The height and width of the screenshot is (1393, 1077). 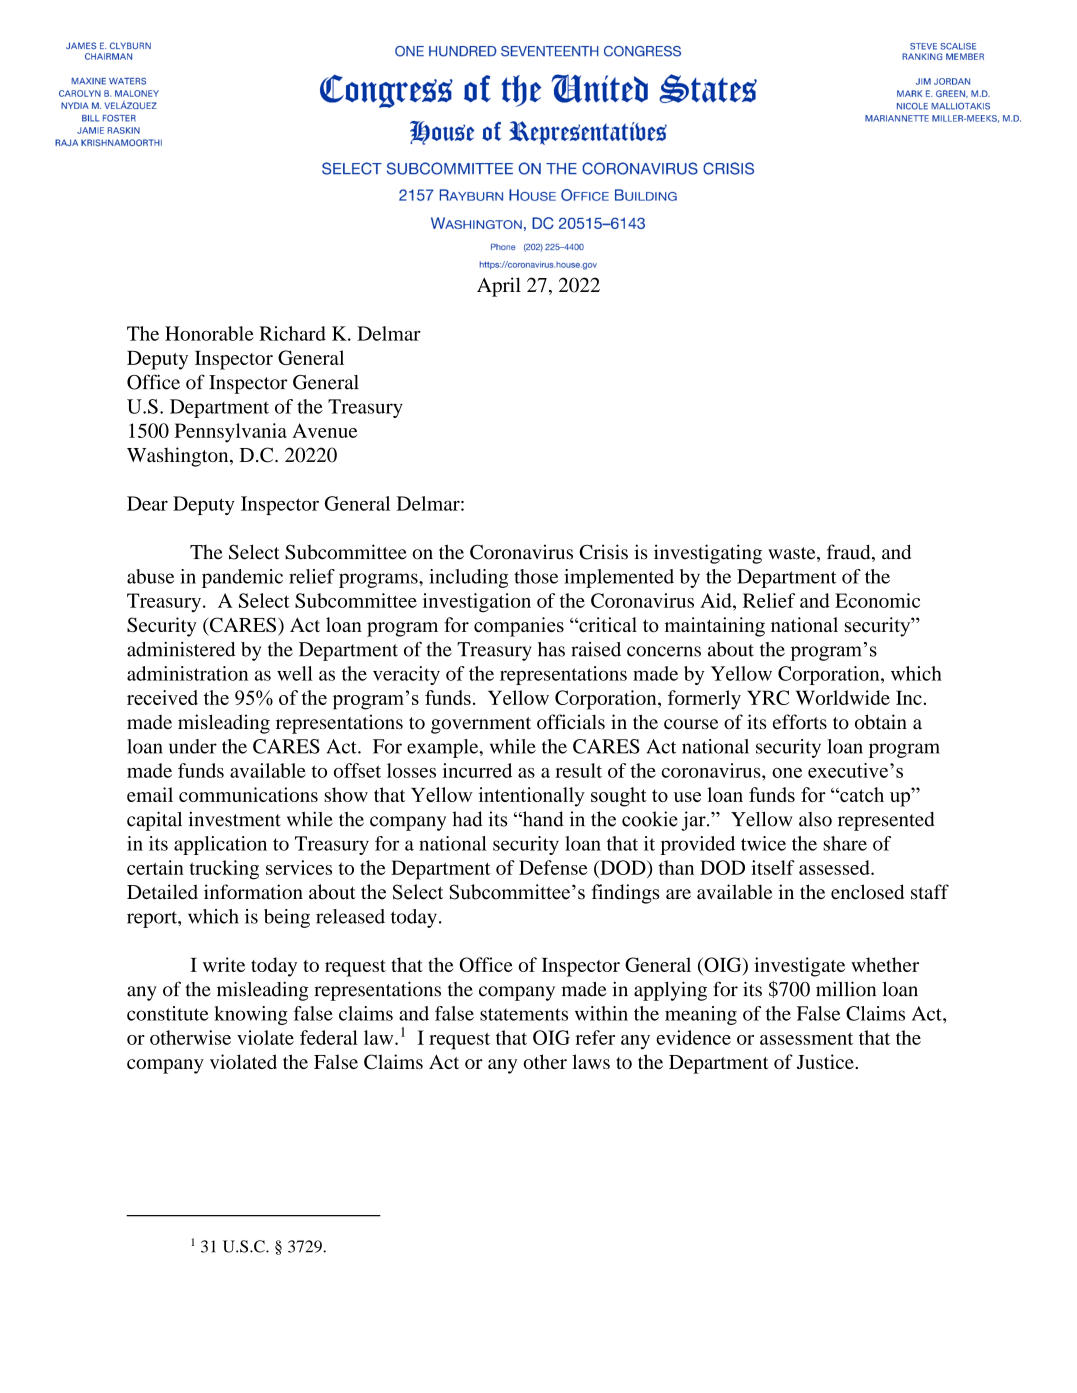 I want to click on Washington, so click(x=179, y=457).
